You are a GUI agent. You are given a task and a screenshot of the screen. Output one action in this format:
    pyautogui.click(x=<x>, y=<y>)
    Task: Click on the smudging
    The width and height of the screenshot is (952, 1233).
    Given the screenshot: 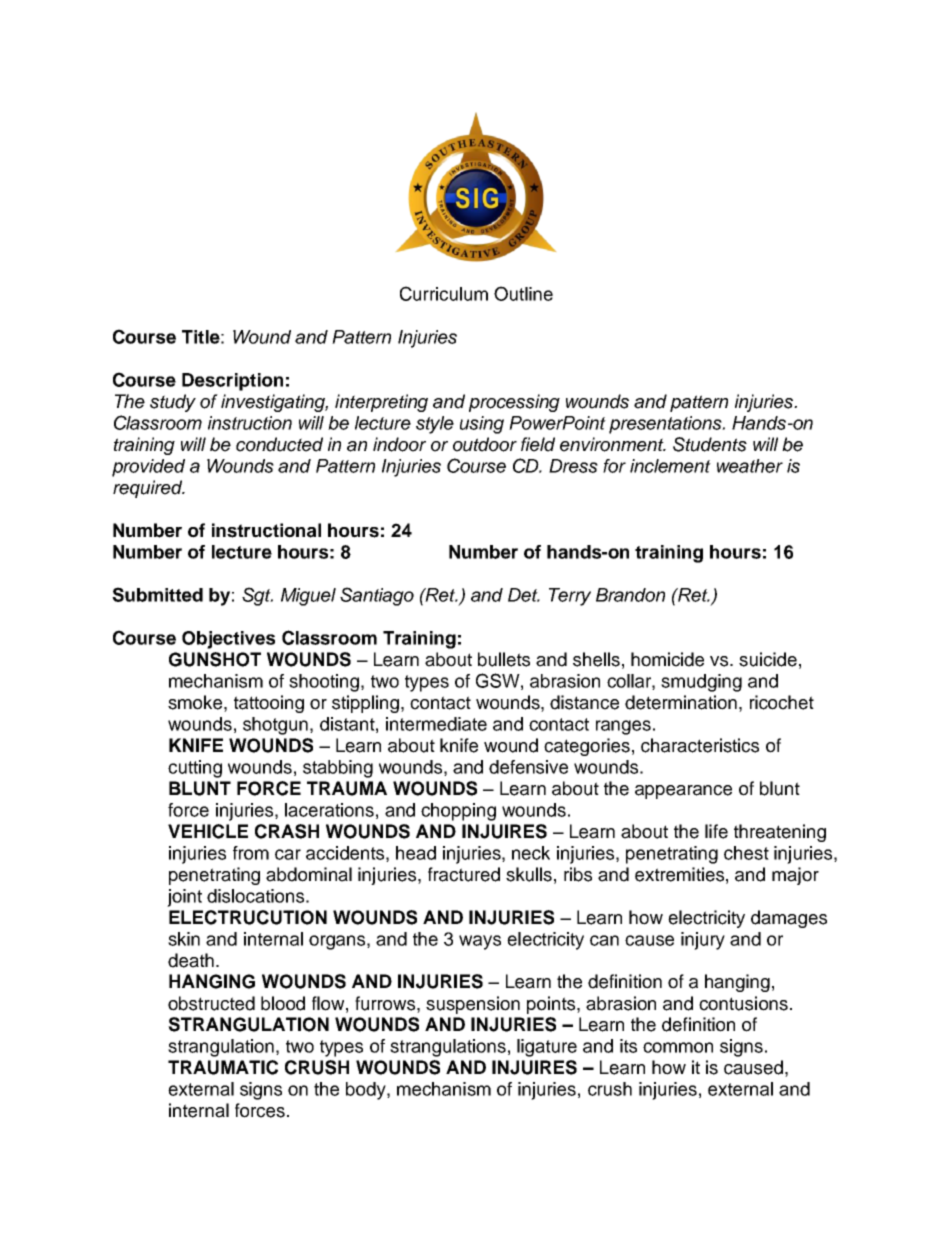 What is the action you would take?
    pyautogui.click(x=701, y=683)
